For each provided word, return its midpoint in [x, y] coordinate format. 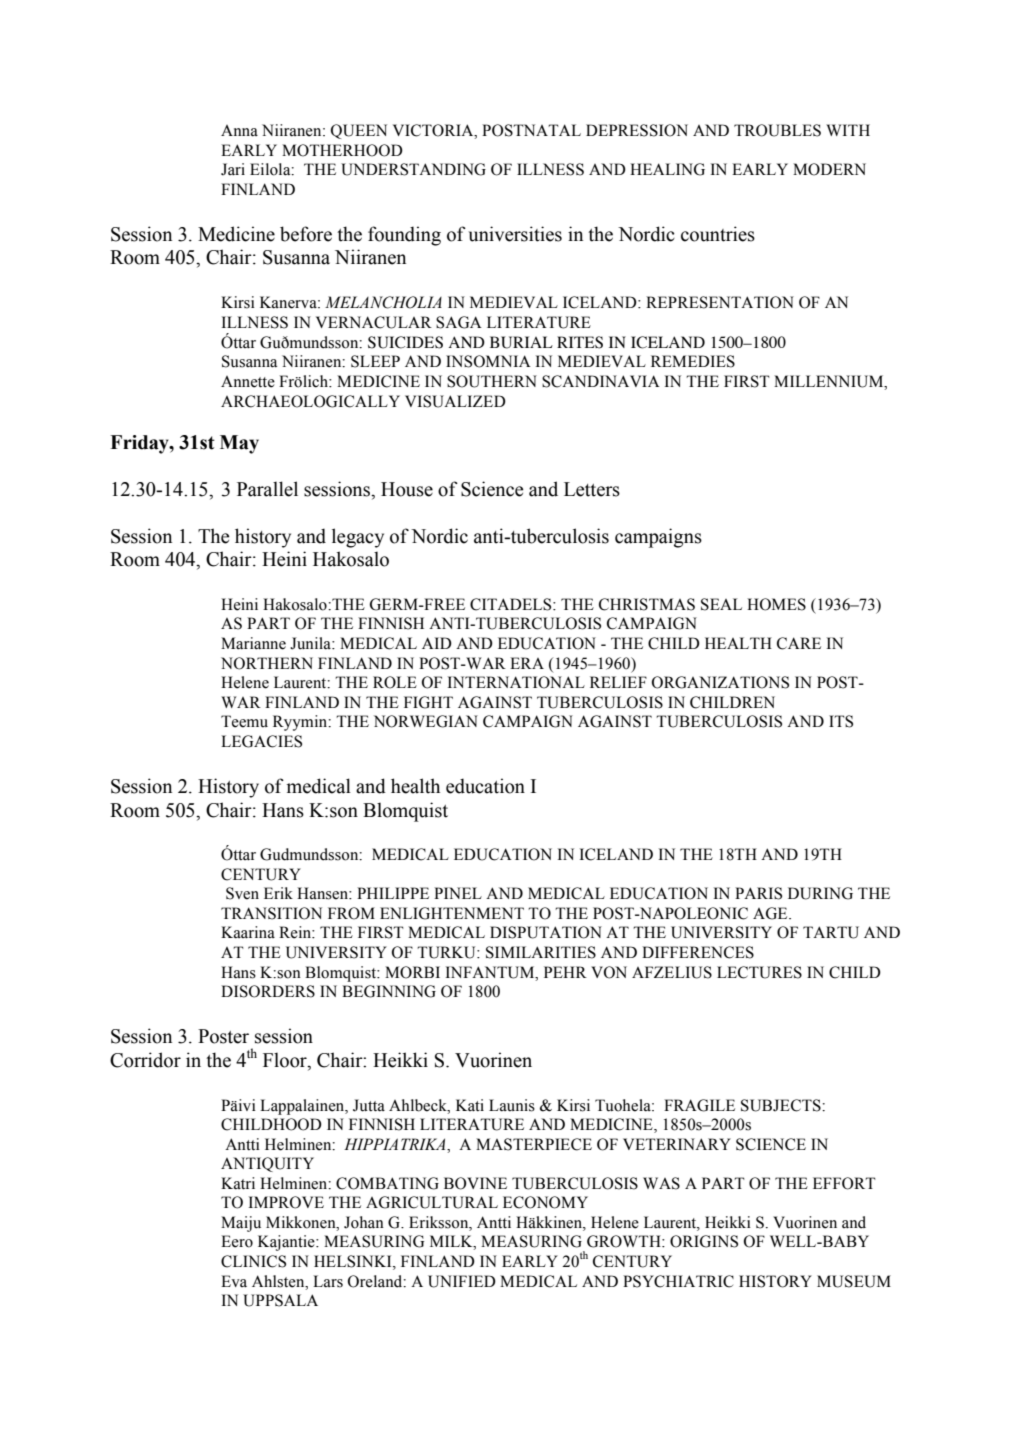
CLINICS [253, 1261]
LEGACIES [261, 741]
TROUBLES [777, 130]
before [306, 234]
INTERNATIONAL [516, 682]
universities [515, 234]
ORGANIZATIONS [720, 682]
